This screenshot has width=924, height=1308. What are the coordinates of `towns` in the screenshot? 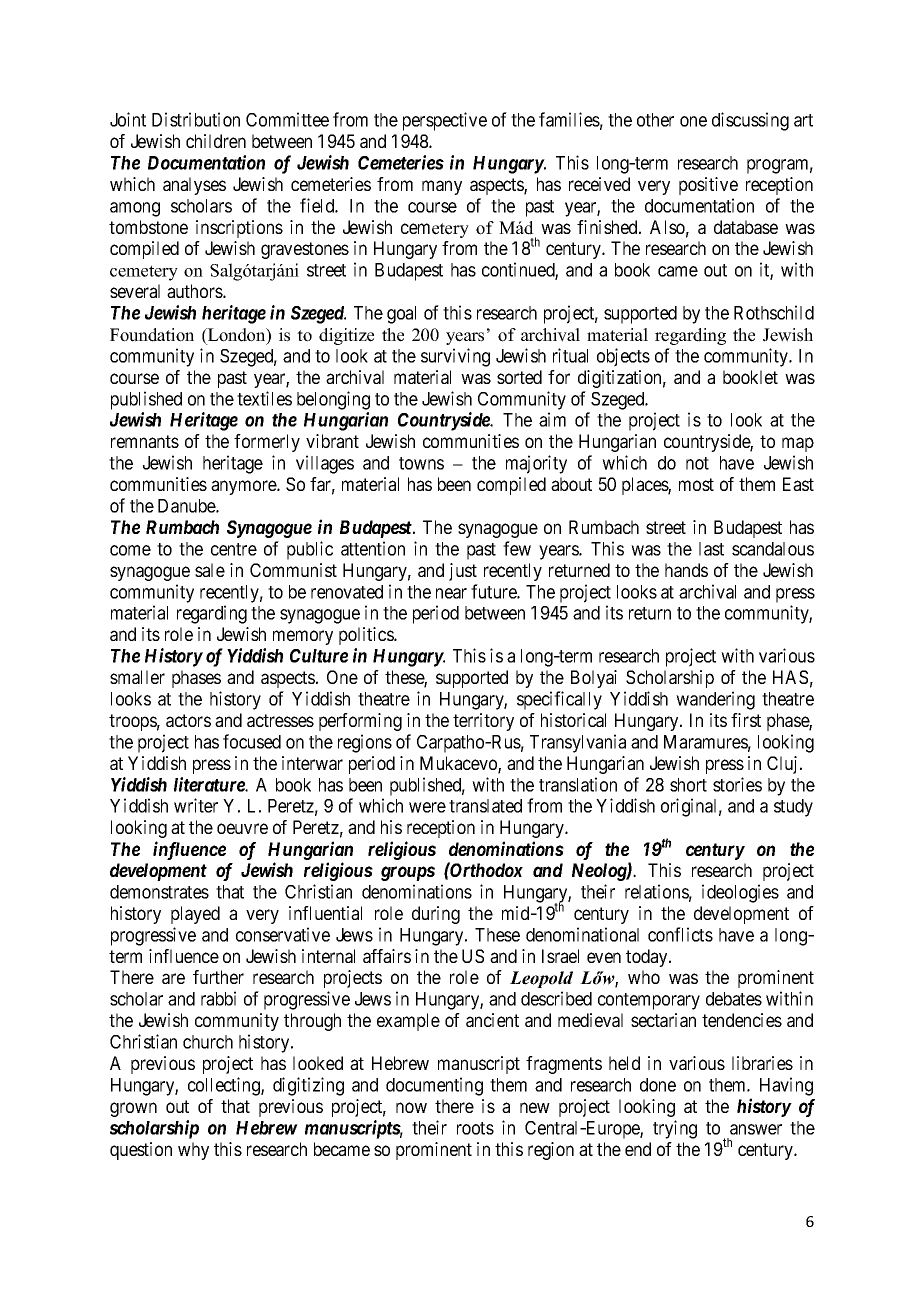 It's located at (421, 463).
